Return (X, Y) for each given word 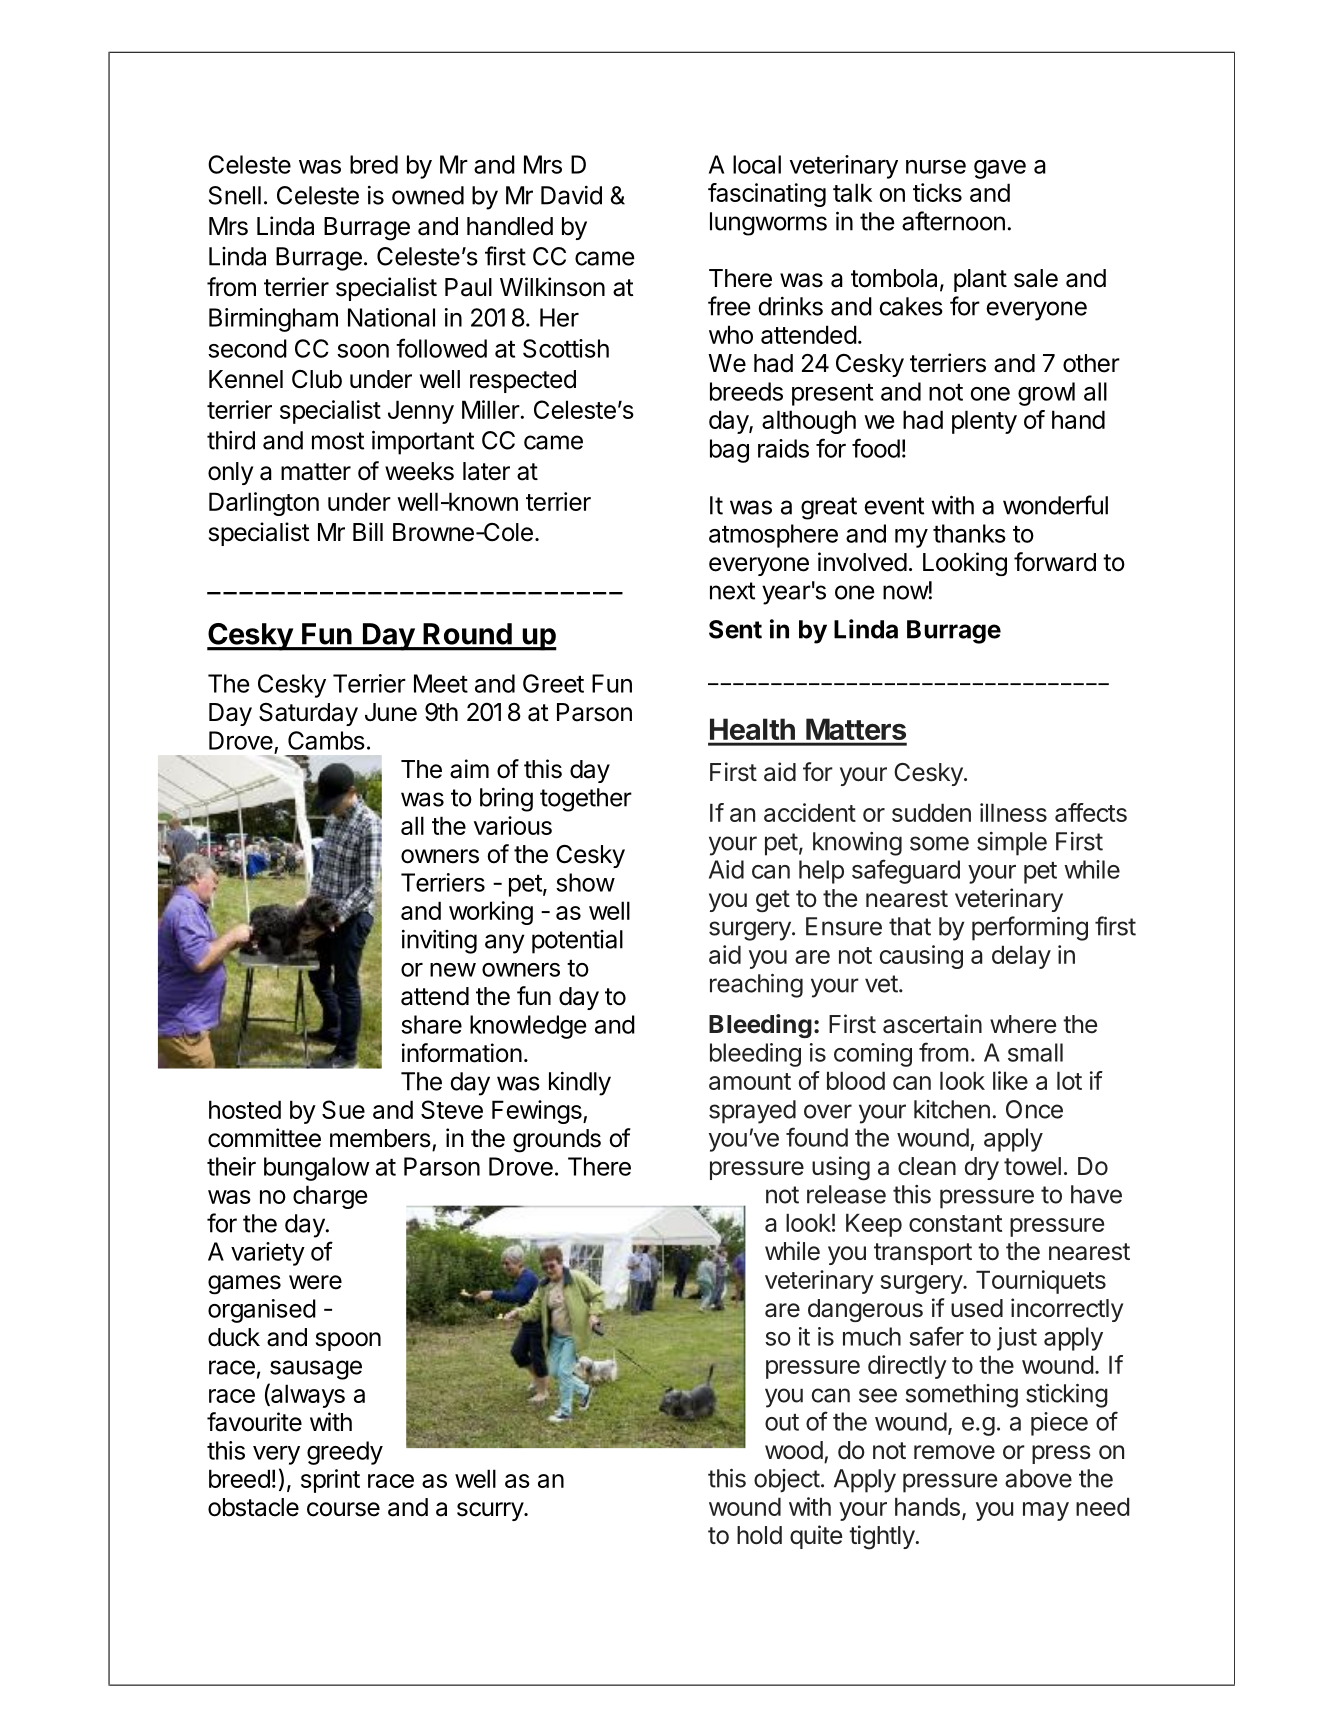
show (585, 882)
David (571, 195)
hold (759, 1535)
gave (1000, 169)
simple (1012, 844)
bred (374, 164)
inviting (439, 942)
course (343, 1509)
